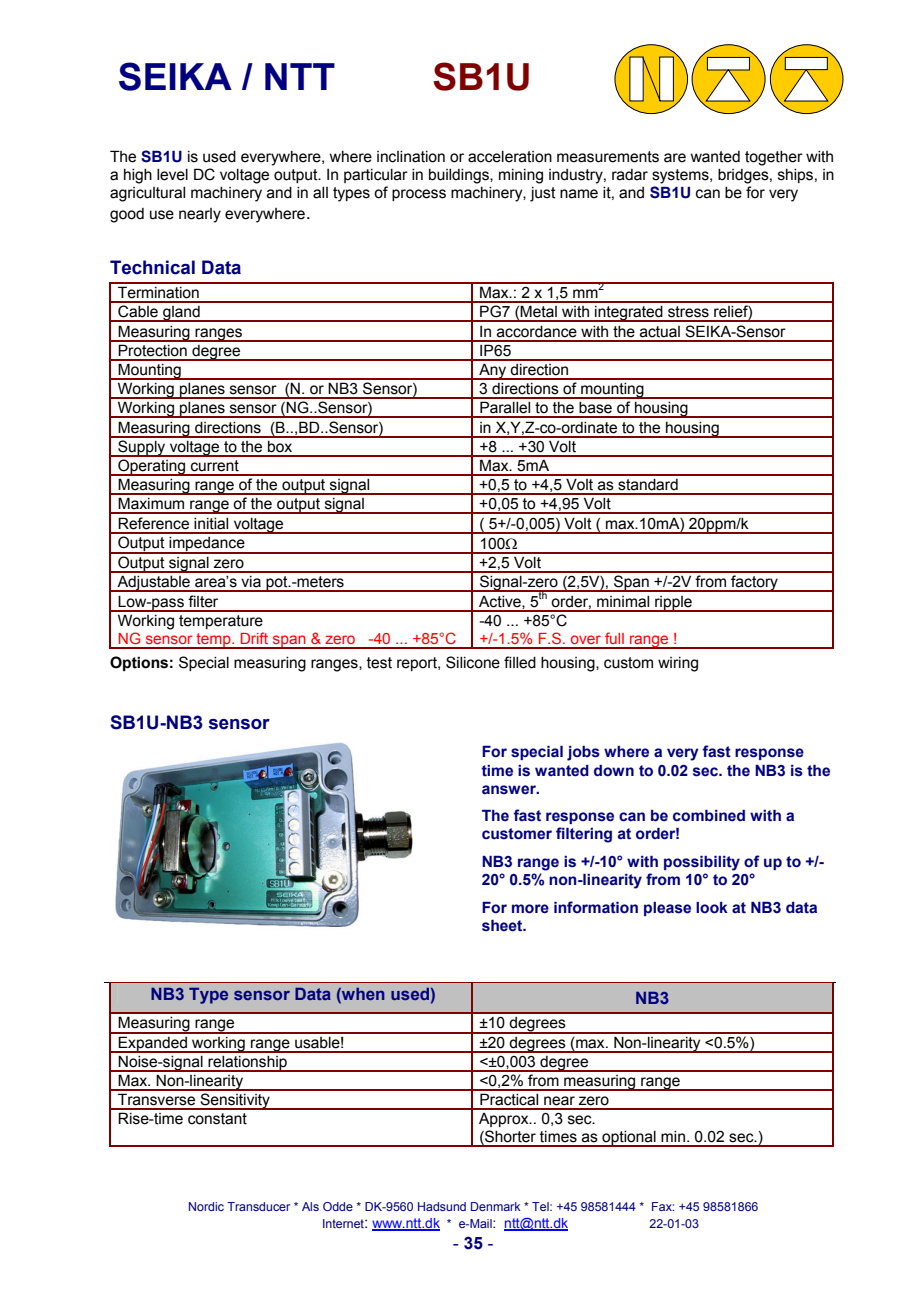 This screenshot has height=1308, width=924. Describe the element at coordinates (473, 662) in the screenshot. I see `Silicone` at that location.
